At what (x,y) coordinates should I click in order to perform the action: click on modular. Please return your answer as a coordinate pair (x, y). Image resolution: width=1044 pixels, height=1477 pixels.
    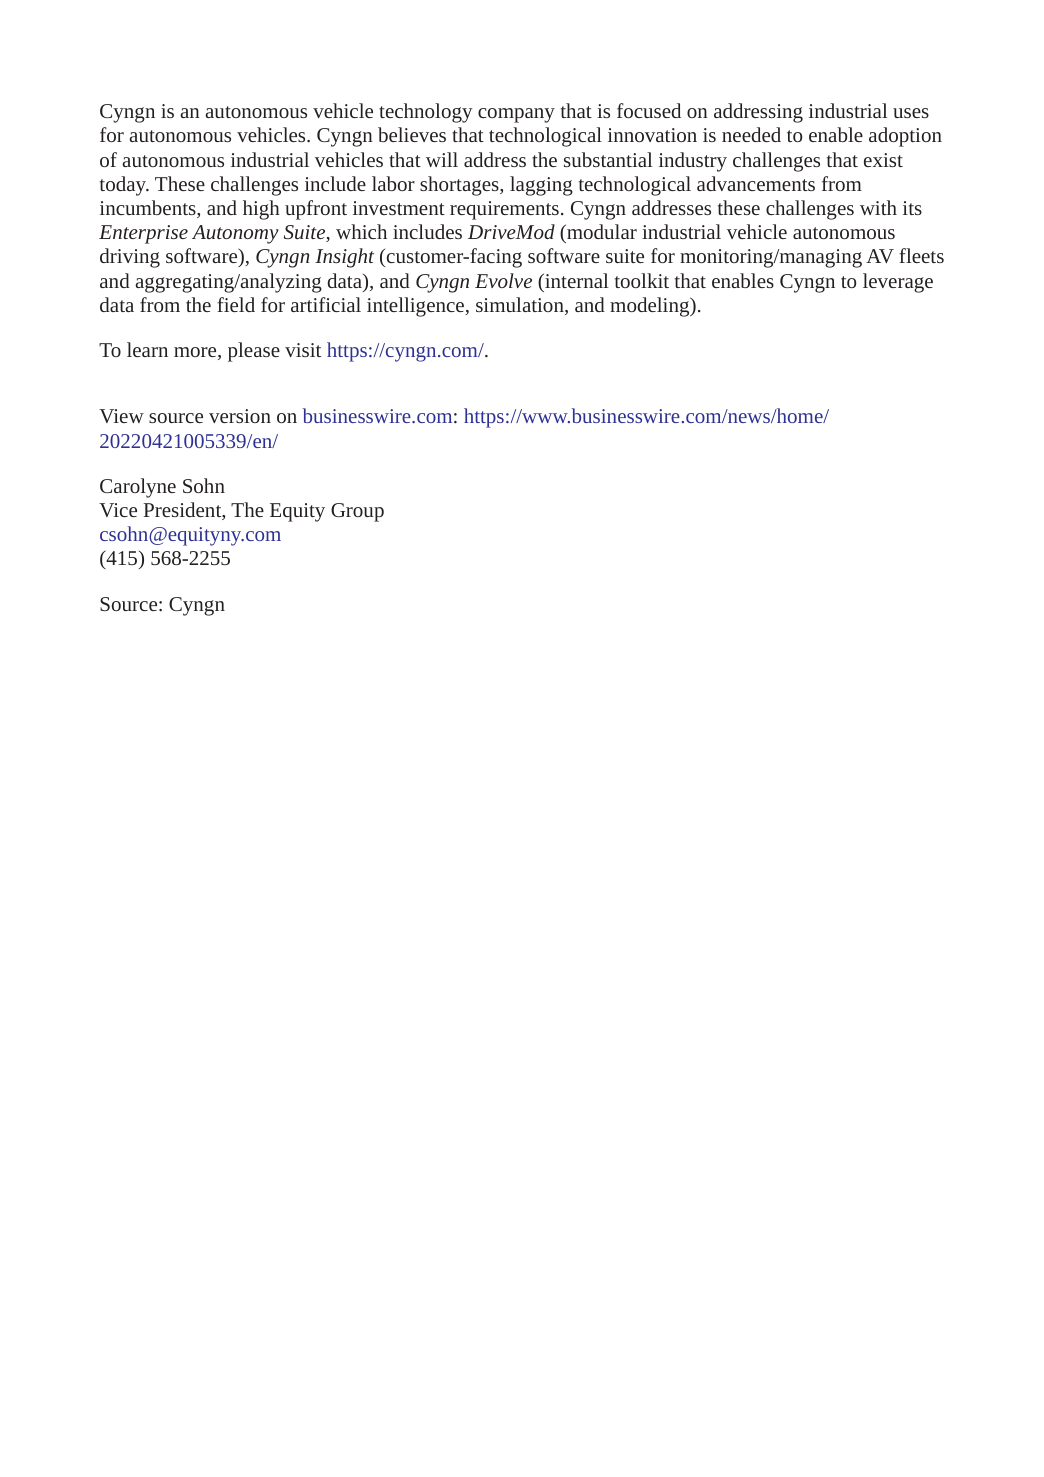
    Looking at the image, I should click on (601, 231).
